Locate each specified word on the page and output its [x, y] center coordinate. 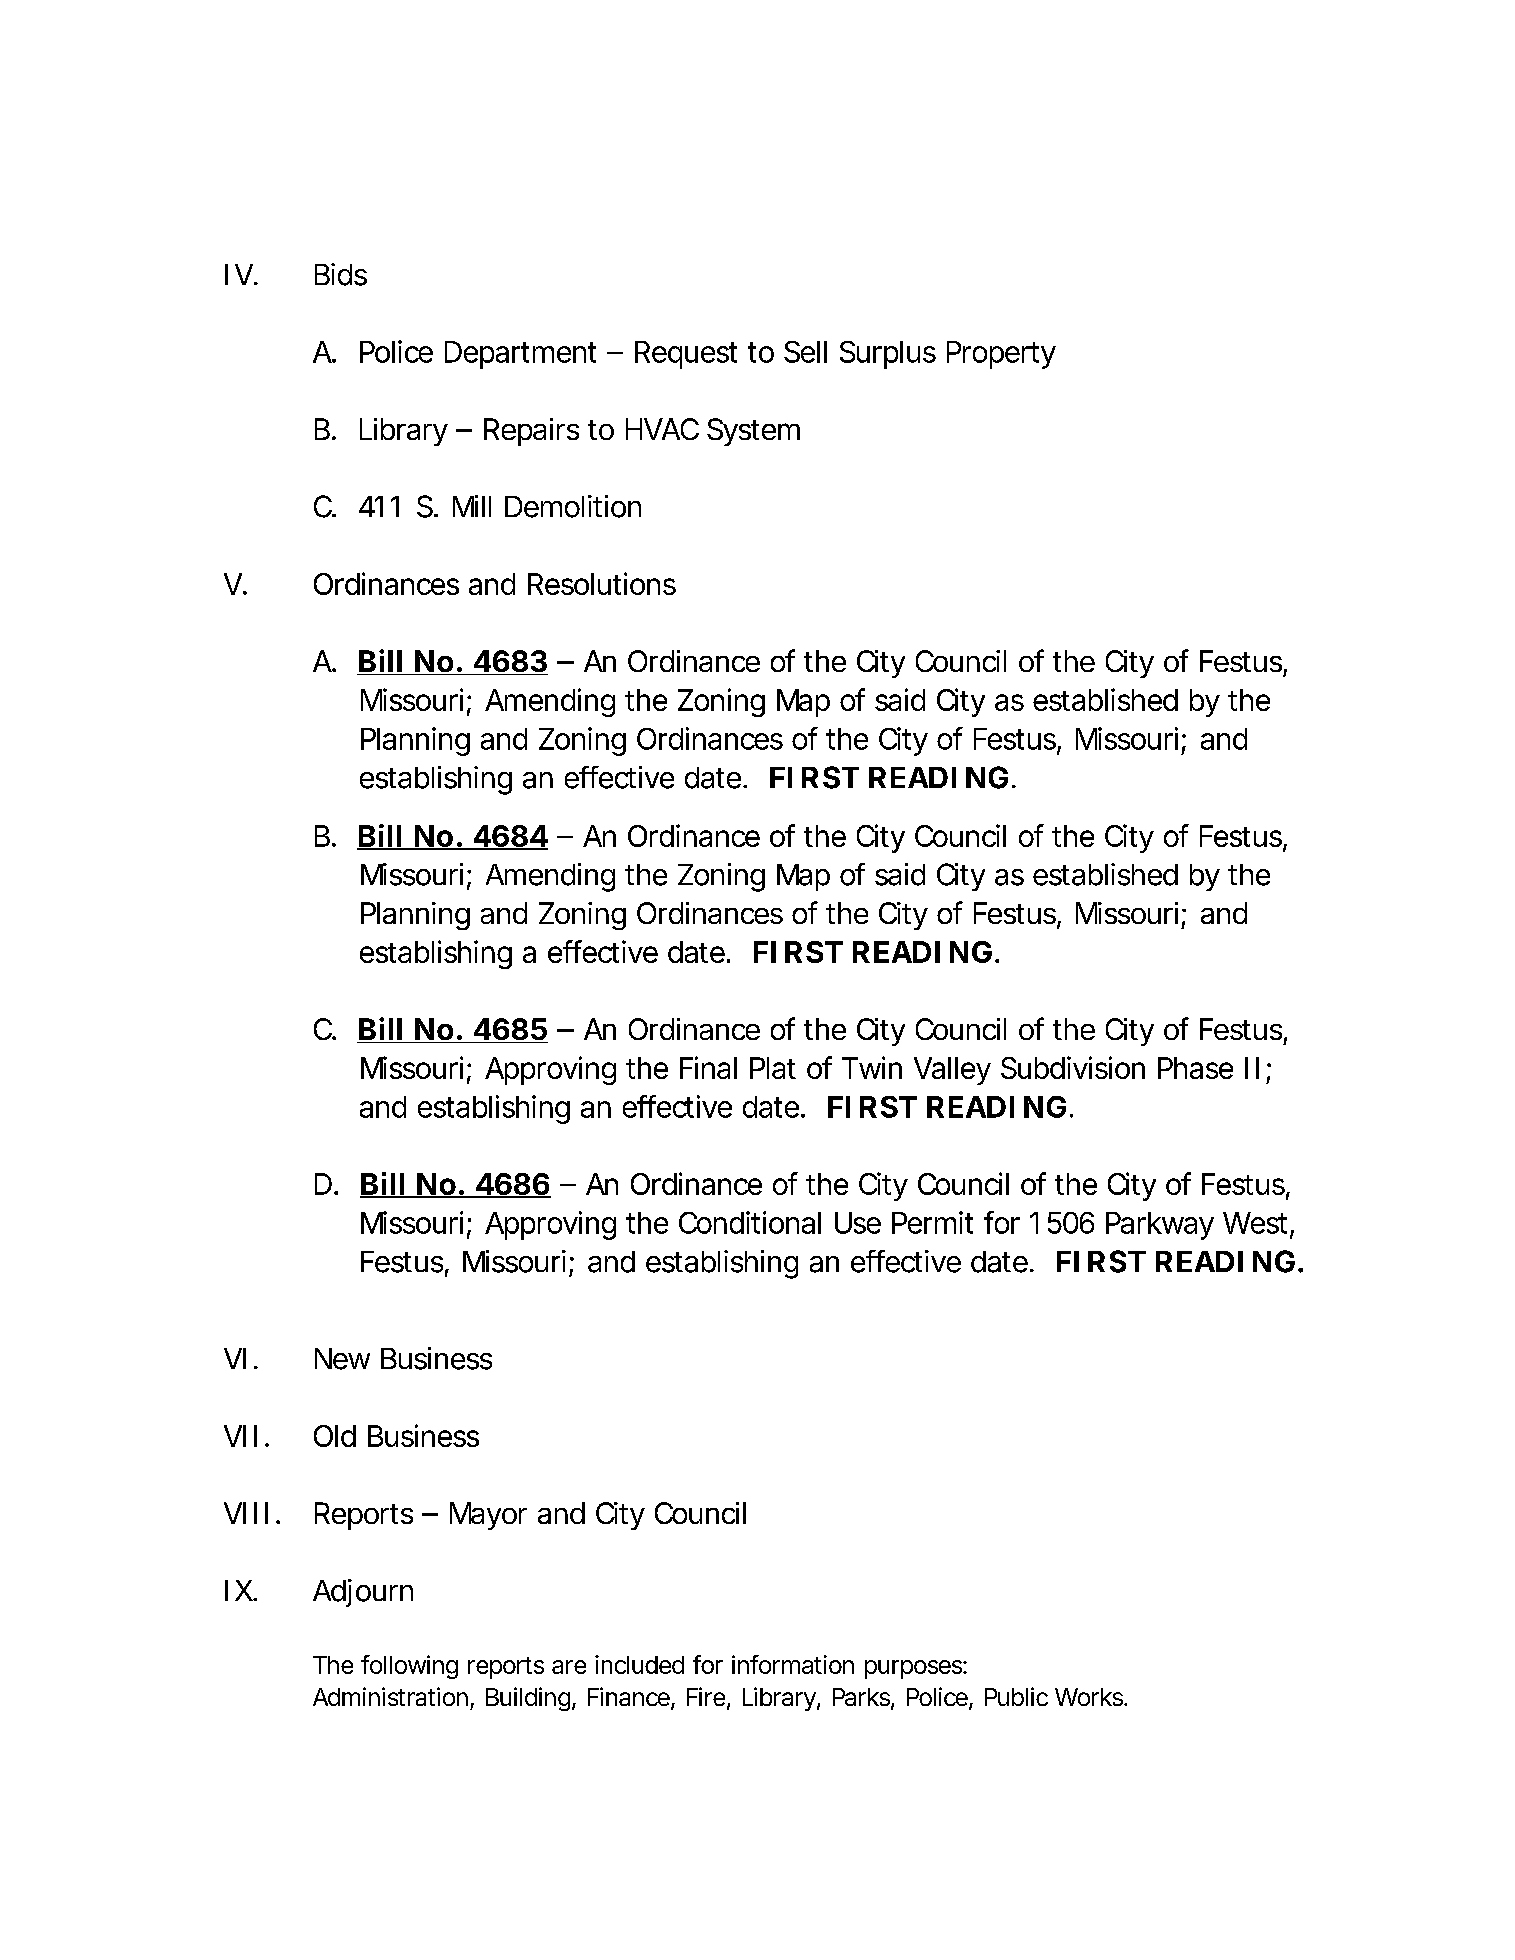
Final [708, 1067]
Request [686, 355]
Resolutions [602, 583]
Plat [773, 1068]
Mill [472, 506]
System [753, 432]
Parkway [1160, 1226]
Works [1090, 1697]
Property [1001, 355]
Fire [707, 1698]
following [409, 1667]
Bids [341, 274]
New [342, 1359]
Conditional [750, 1222]
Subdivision [1073, 1067]
